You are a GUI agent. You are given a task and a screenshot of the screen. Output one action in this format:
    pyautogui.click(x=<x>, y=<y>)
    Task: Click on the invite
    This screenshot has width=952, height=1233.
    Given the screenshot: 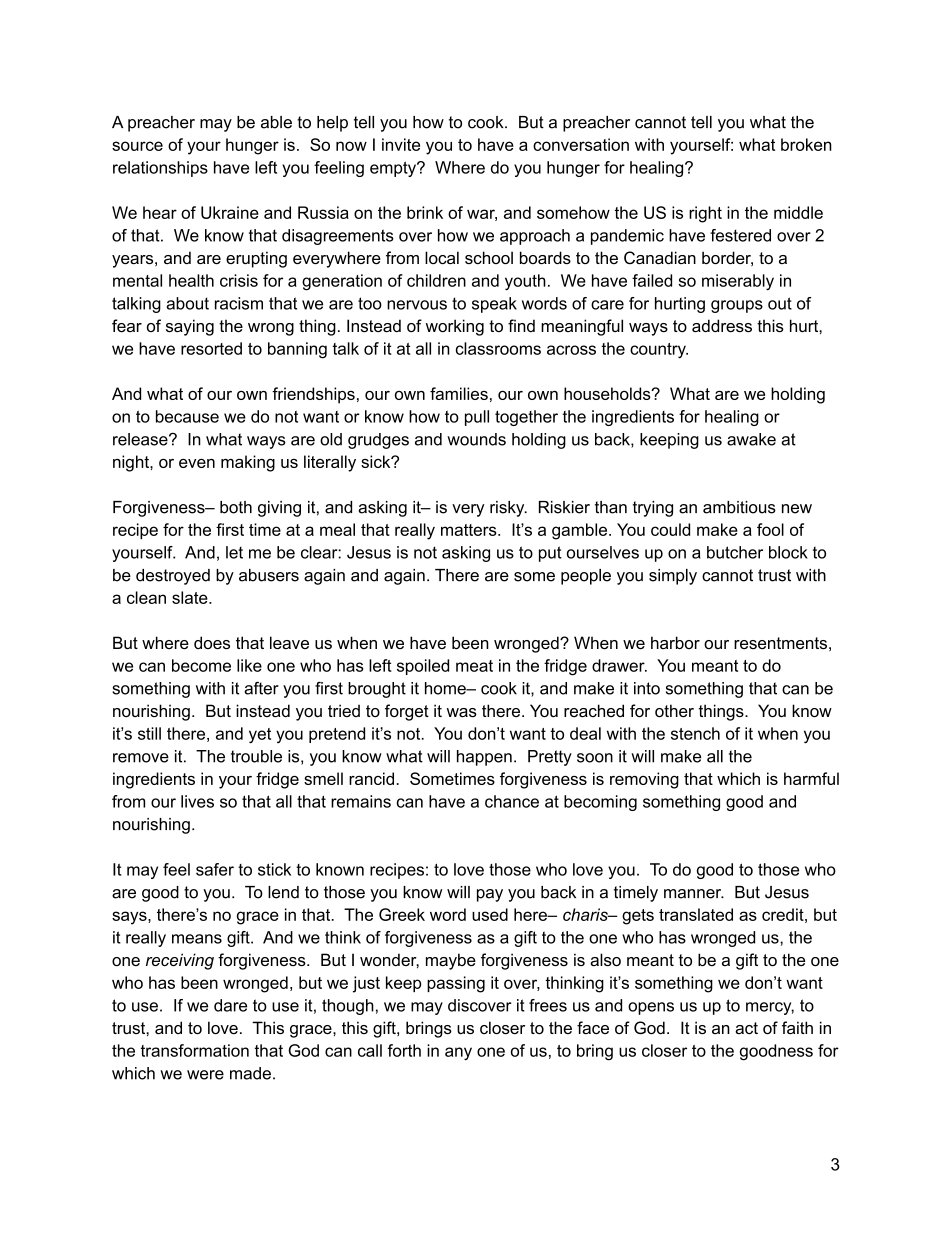 What is the action you would take?
    pyautogui.click(x=401, y=144)
